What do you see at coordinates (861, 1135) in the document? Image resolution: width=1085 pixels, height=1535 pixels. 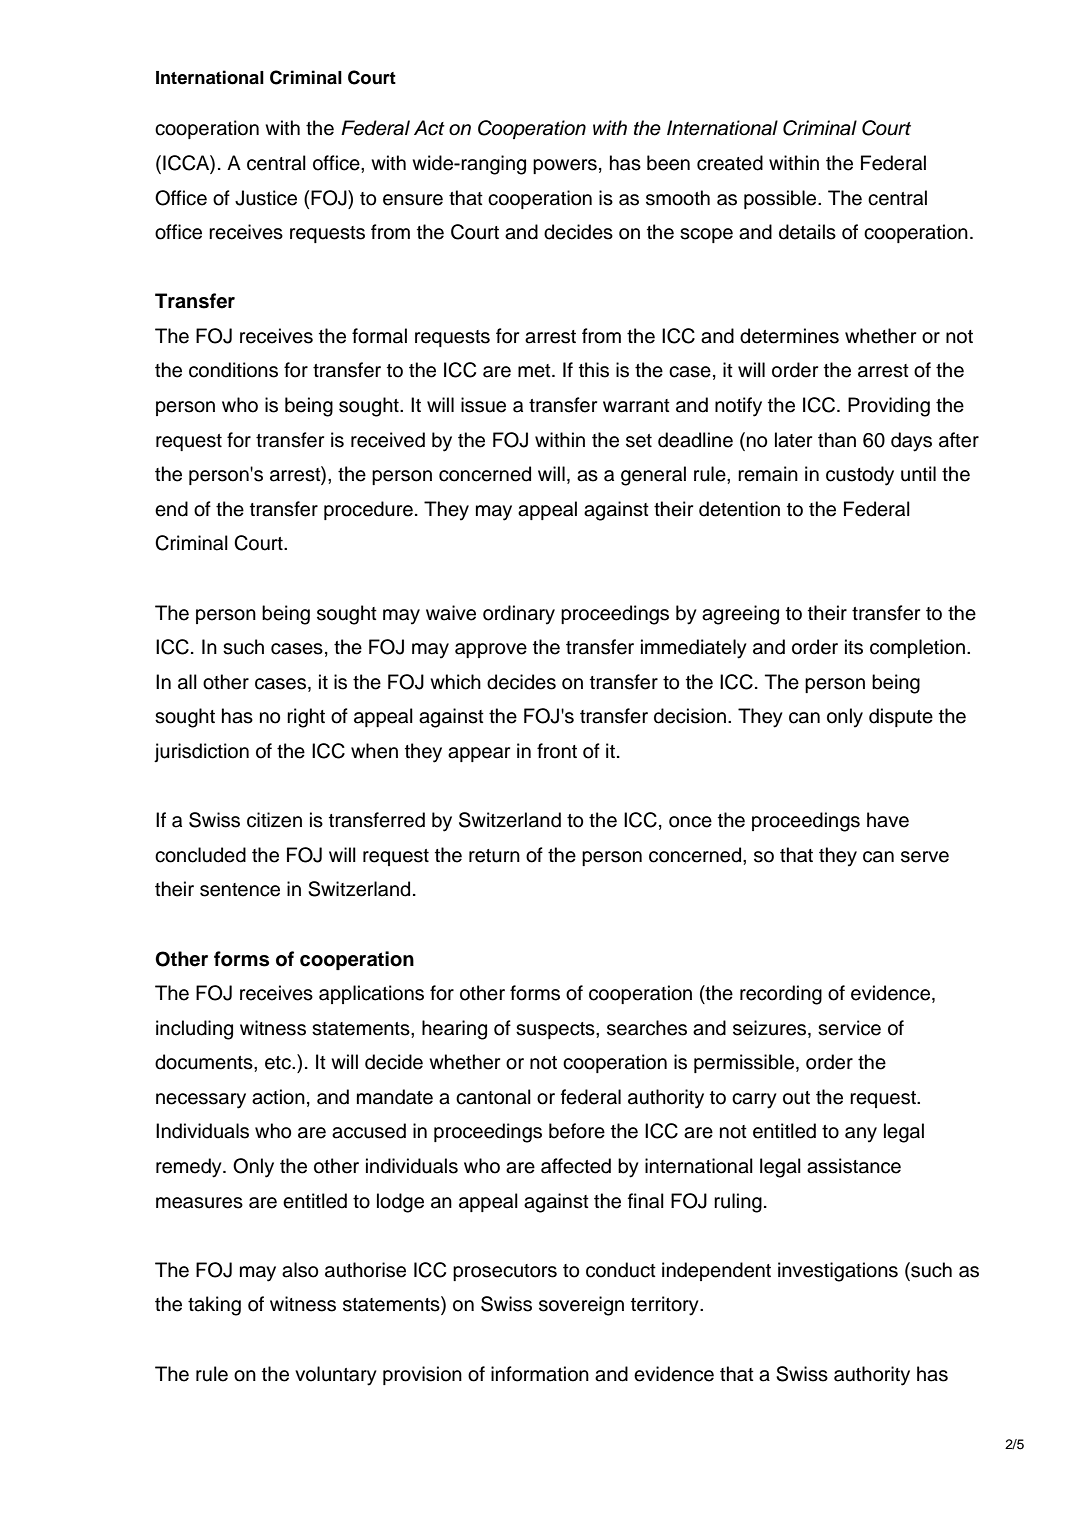 I see `any` at bounding box center [861, 1135].
